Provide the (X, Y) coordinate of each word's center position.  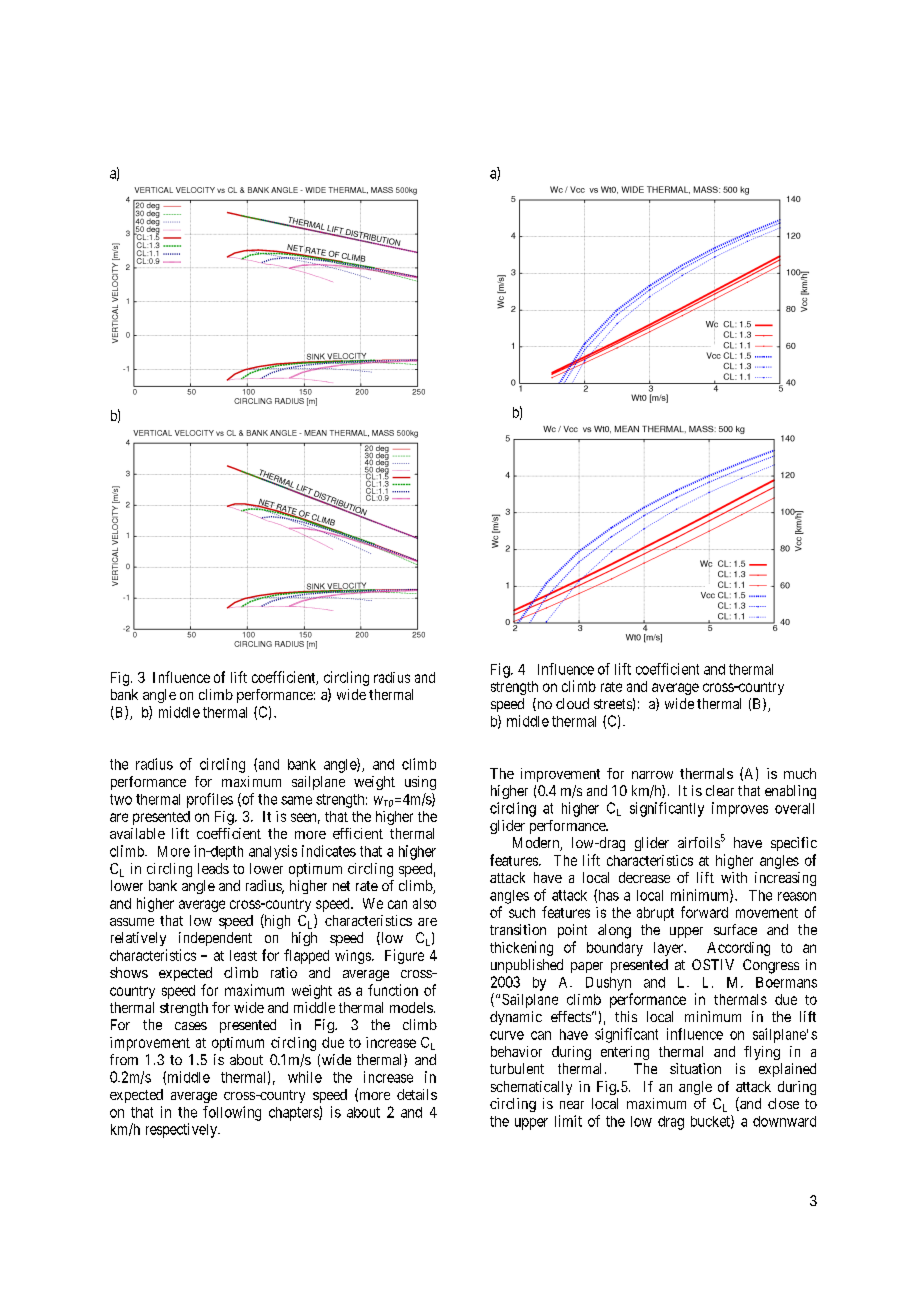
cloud (572, 703)
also (424, 903)
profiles (210, 800)
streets (613, 704)
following (232, 1113)
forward (704, 912)
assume (132, 922)
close (783, 1103)
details (417, 1094)
